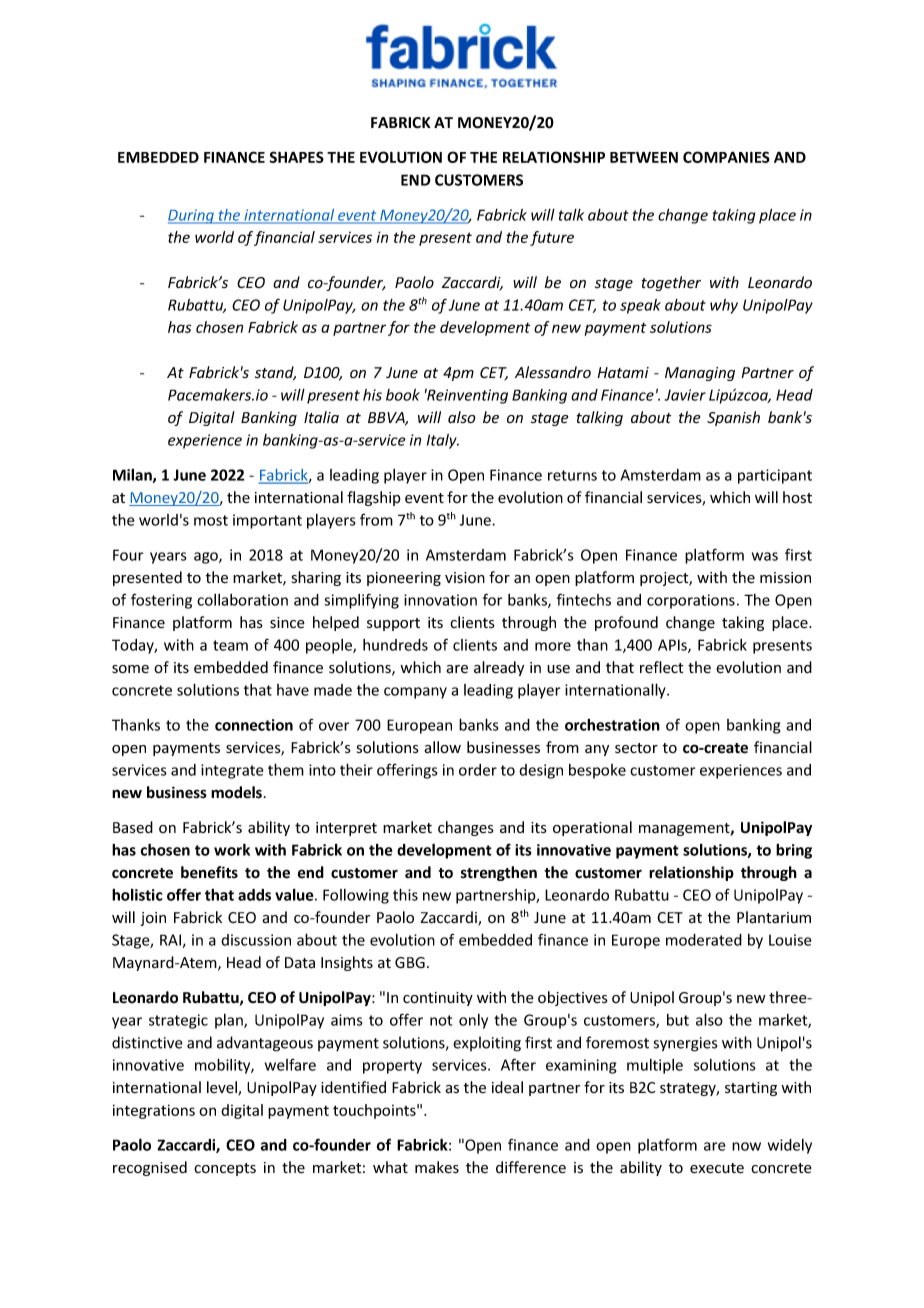 The height and width of the page is (1308, 924). I want to click on Italia, so click(321, 417).
